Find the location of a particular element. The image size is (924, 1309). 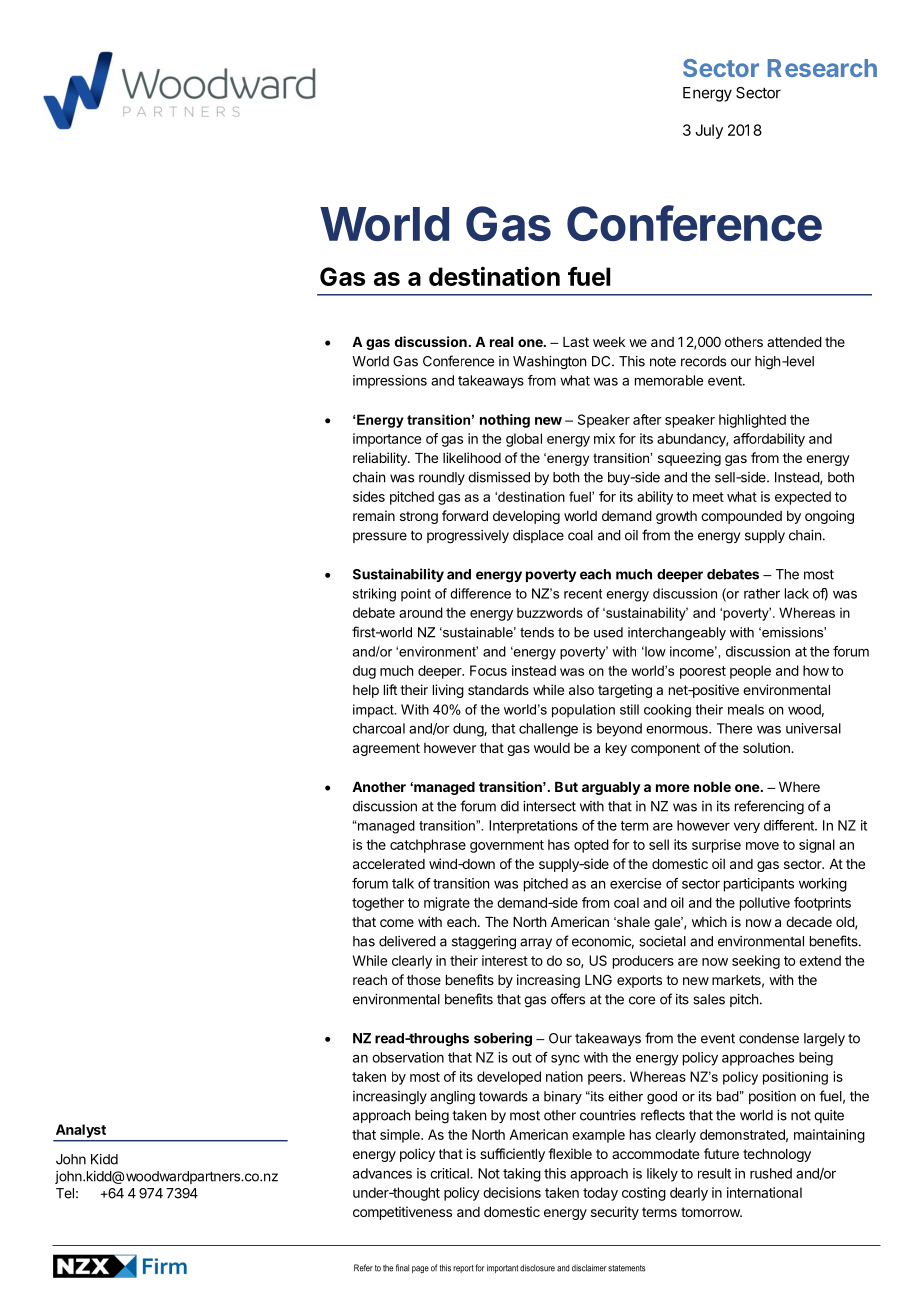

Research is located at coordinates (822, 68).
